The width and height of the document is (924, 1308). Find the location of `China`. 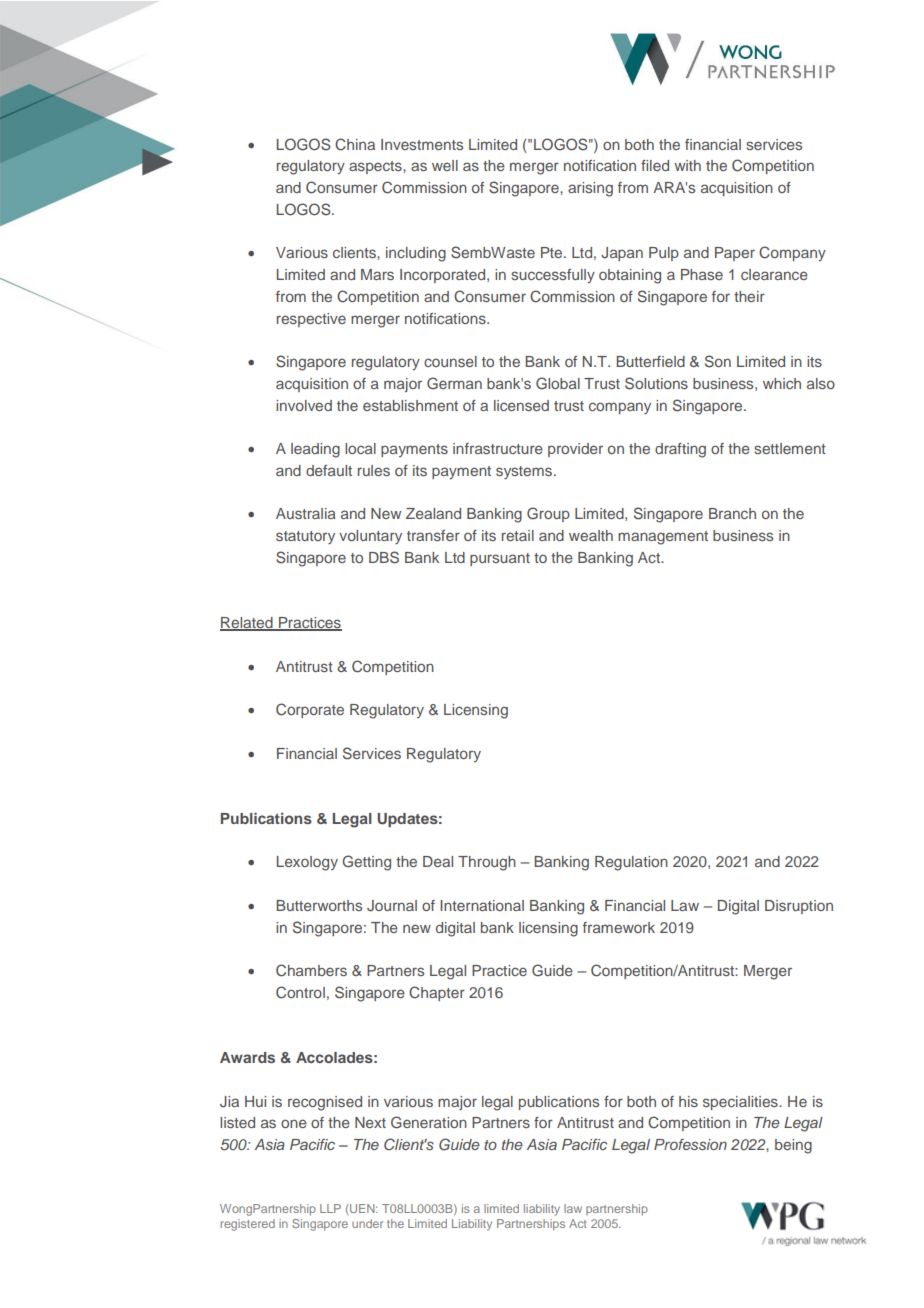

China is located at coordinates (355, 144).
